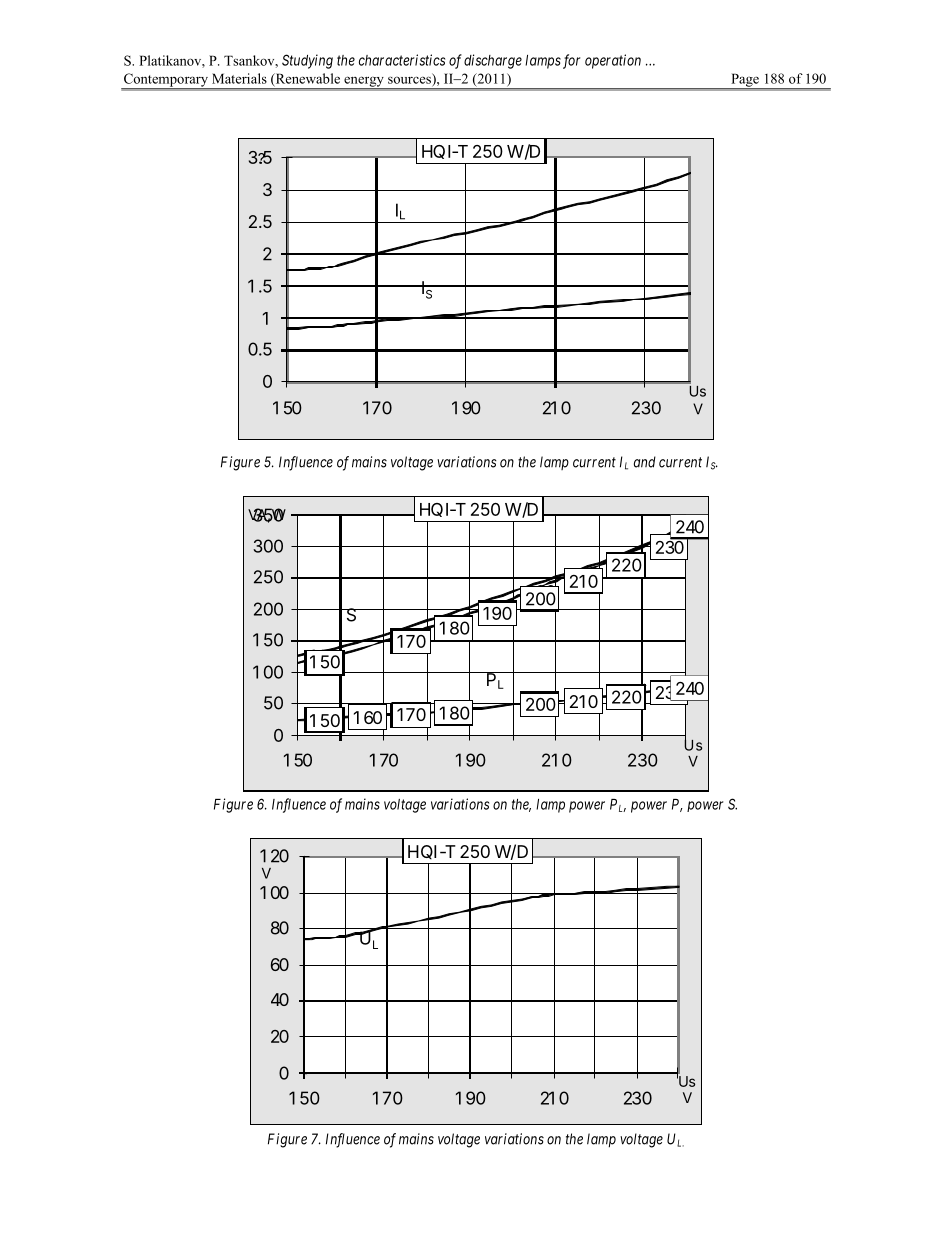 Image resolution: width=952 pixels, height=1233 pixels. I want to click on Materials, so click(239, 78).
